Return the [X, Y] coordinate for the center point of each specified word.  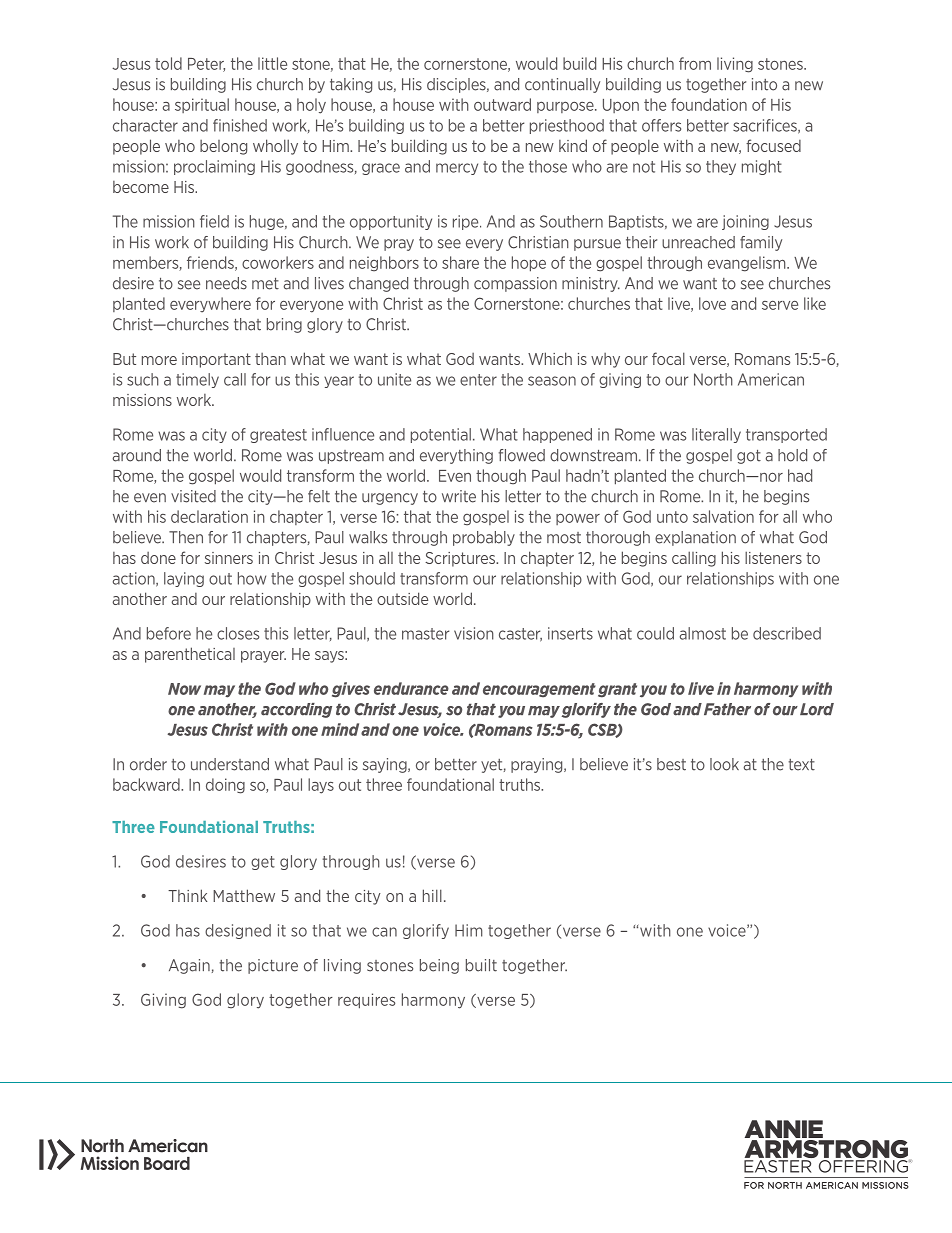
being [439, 966]
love [712, 303]
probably [484, 538]
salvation [723, 516]
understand [230, 764]
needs [226, 283]
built [481, 965]
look [724, 764]
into [764, 84]
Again [189, 966]
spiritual [202, 105]
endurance [411, 688]
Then [186, 537]
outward [502, 104]
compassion [515, 284]
